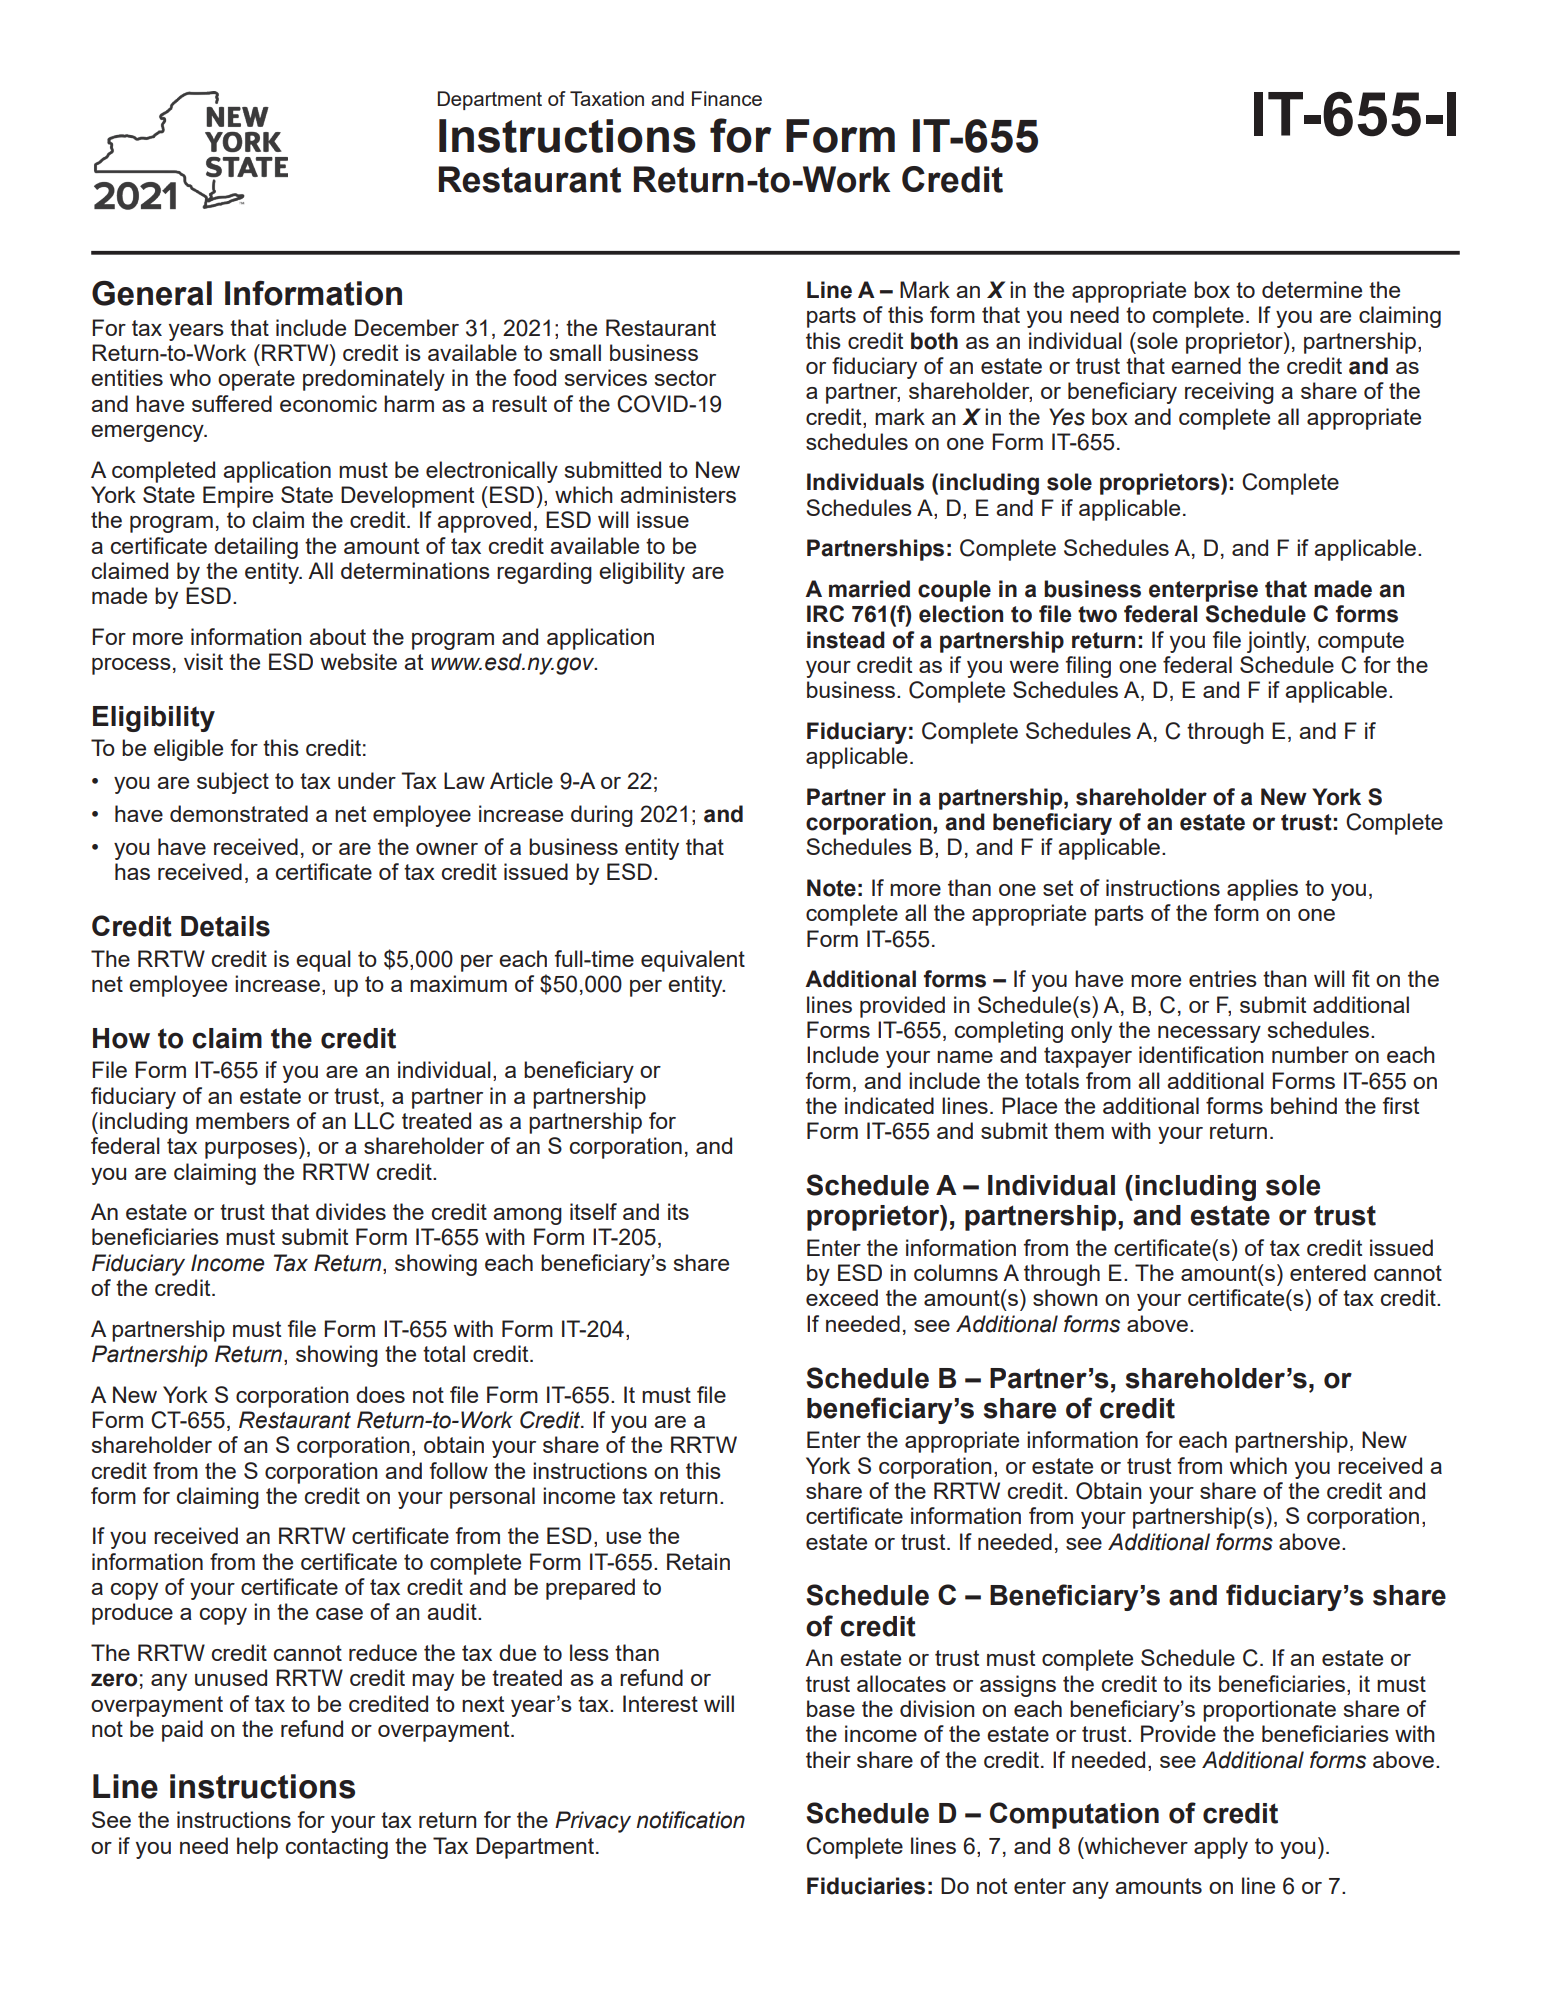  I want to click on compute, so click(1361, 642).
